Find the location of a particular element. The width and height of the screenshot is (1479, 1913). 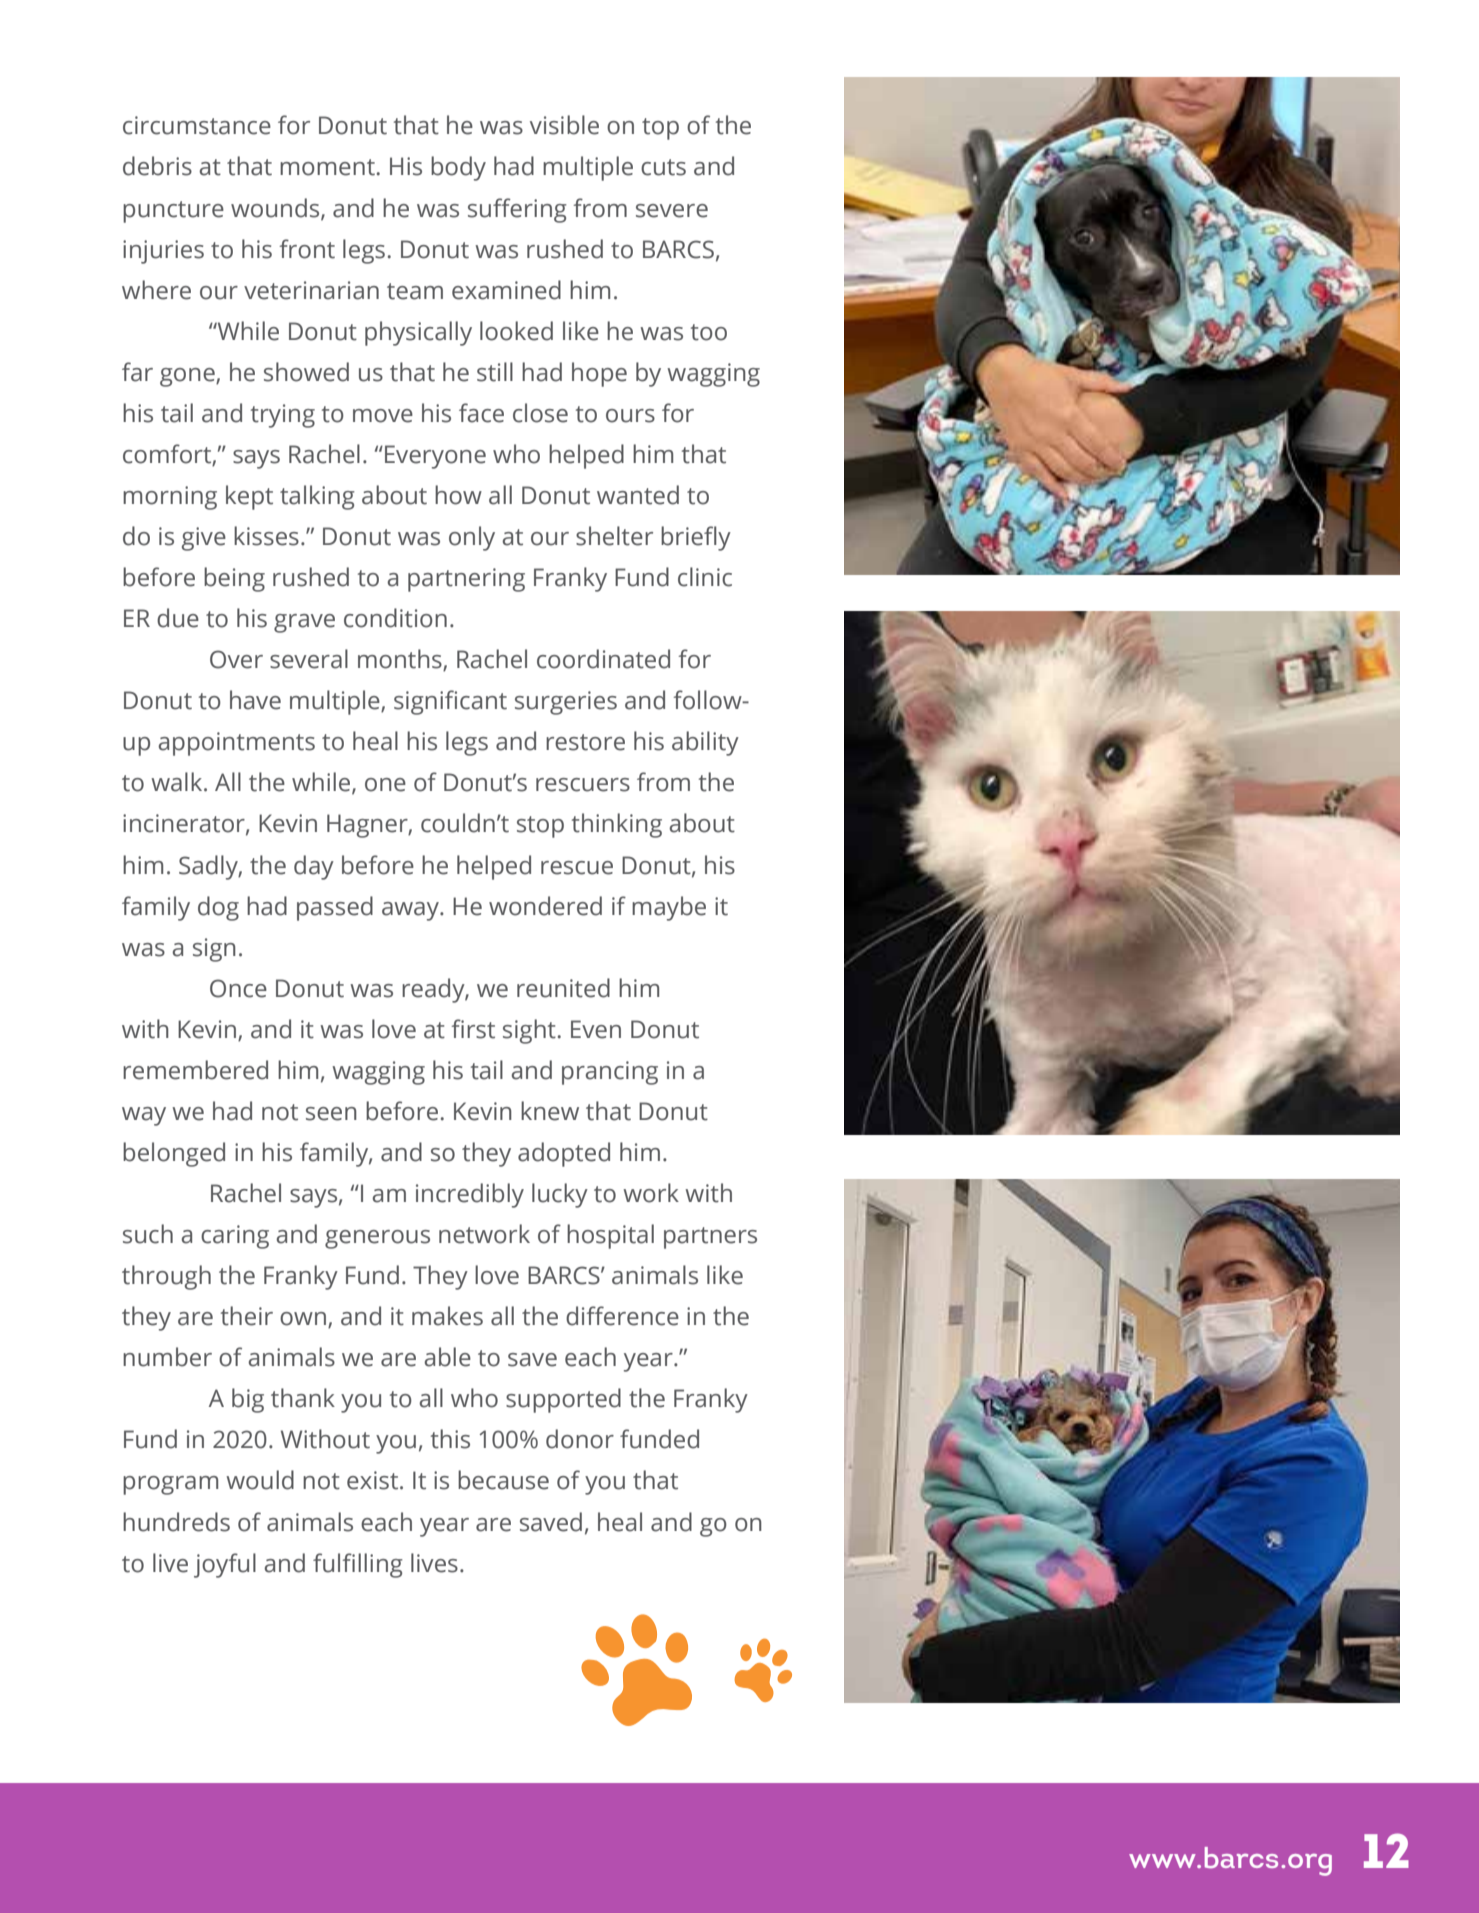

exist is located at coordinates (374, 1480).
